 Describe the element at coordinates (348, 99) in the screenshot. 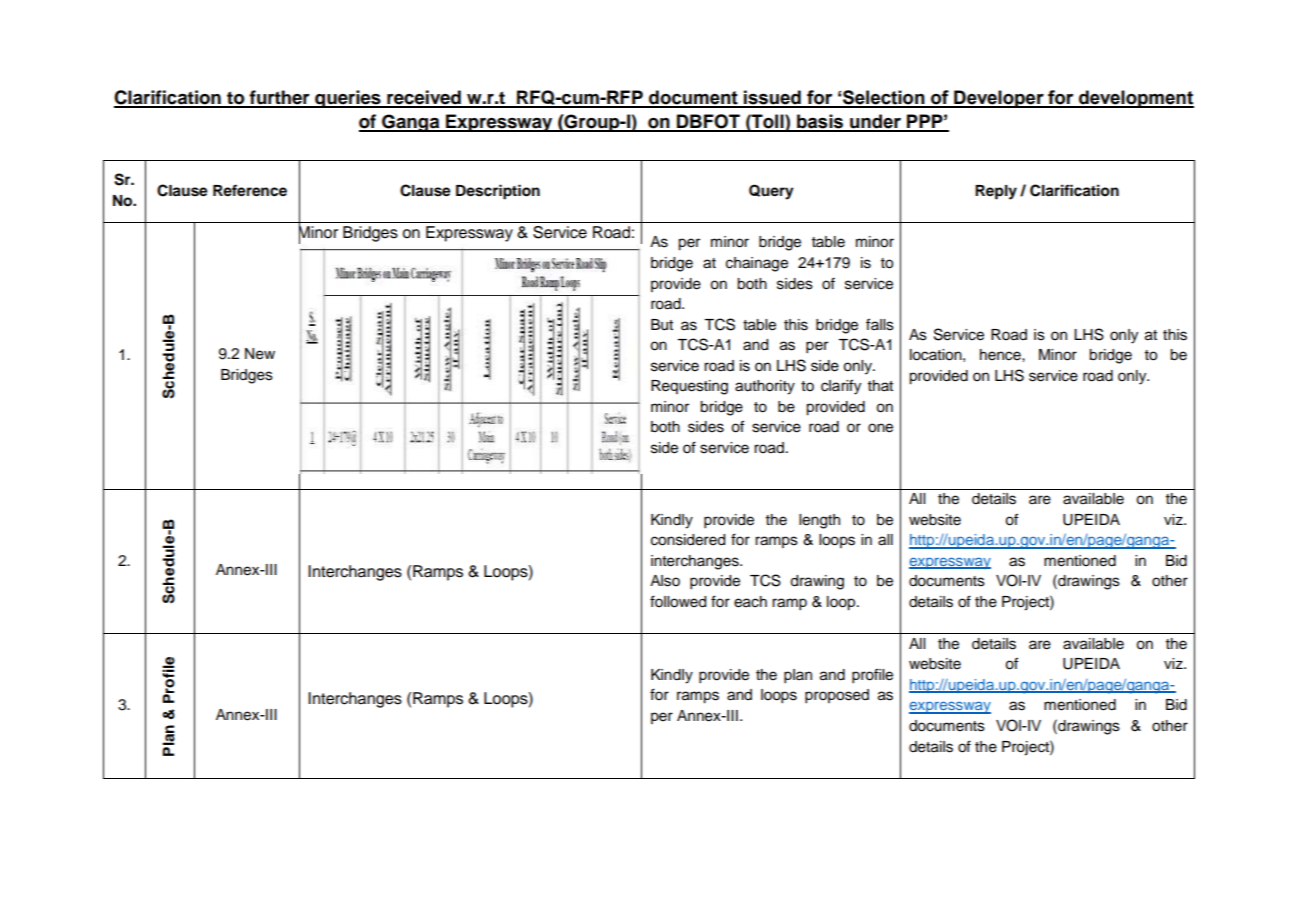

I see `queries` at that location.
